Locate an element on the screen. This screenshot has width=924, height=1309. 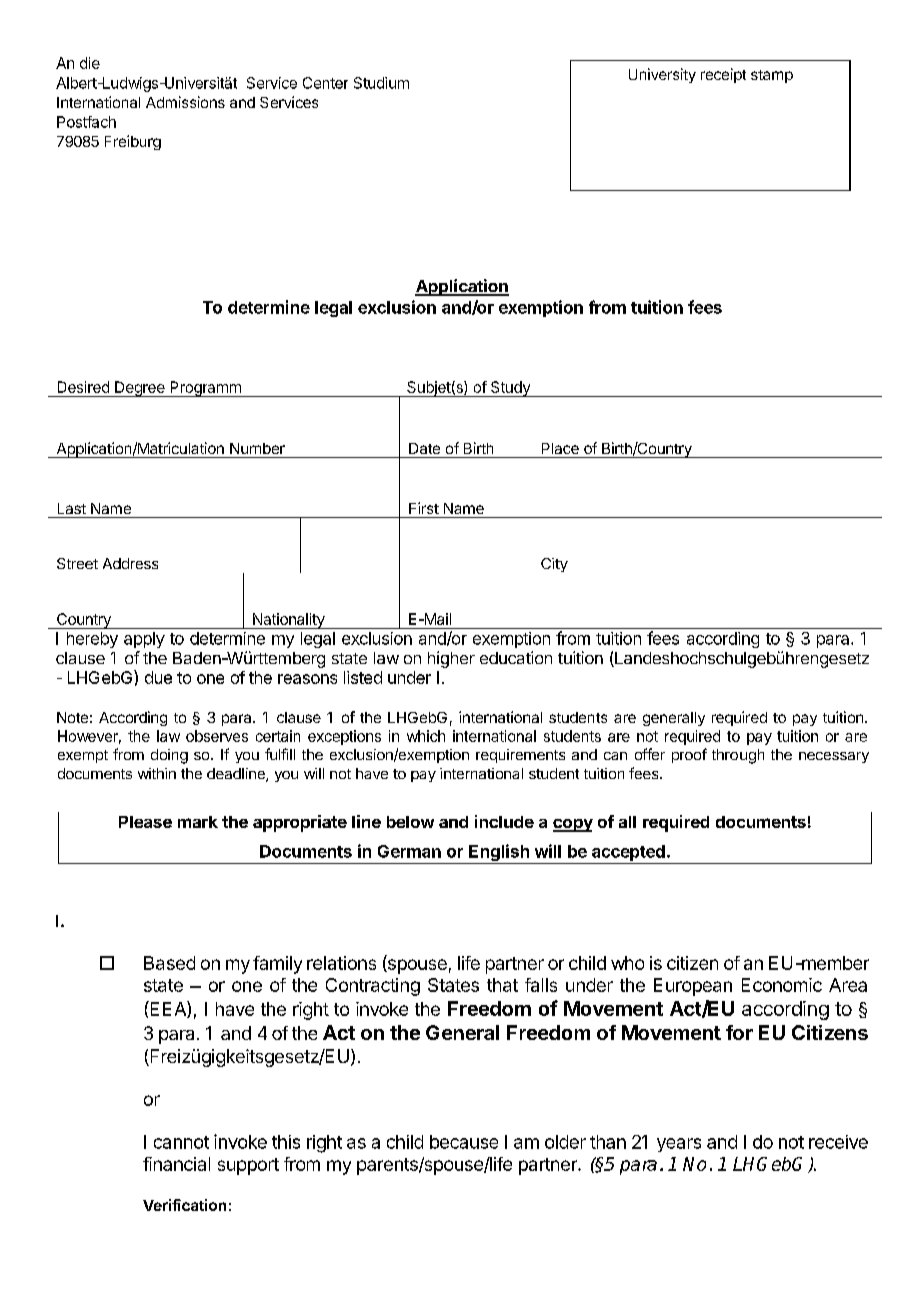
include is located at coordinates (504, 821).
